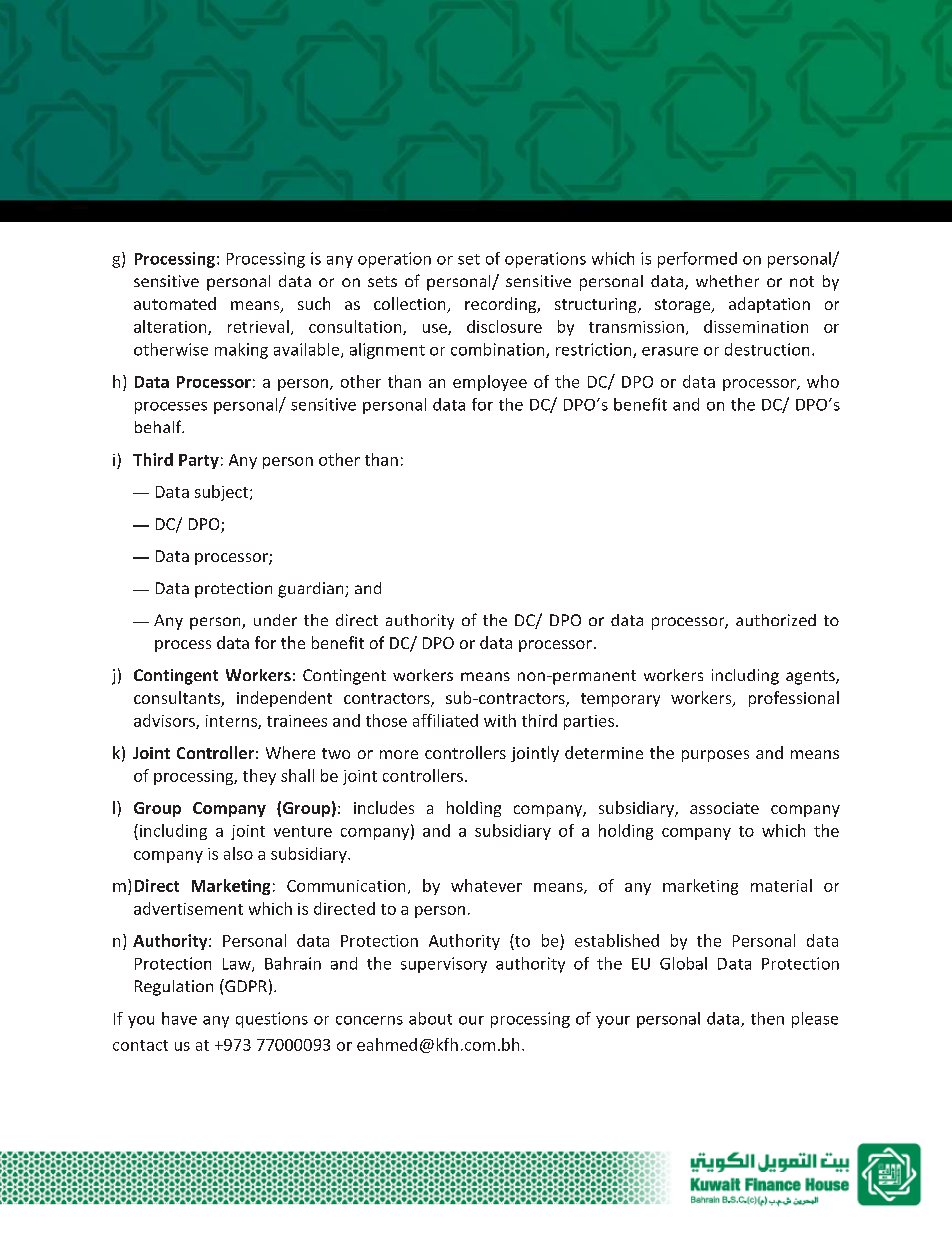 This screenshot has width=952, height=1233. I want to click on also, so click(238, 853).
